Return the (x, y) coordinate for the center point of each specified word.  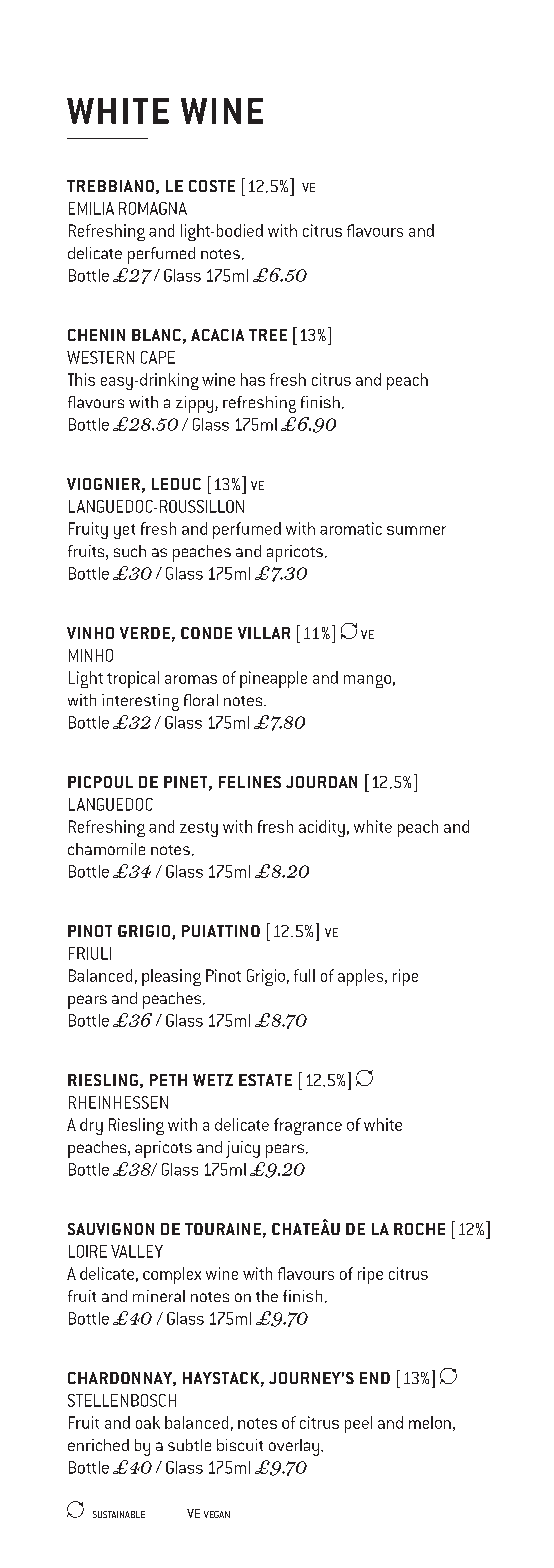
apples (362, 977)
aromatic (351, 528)
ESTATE (265, 1080)
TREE (268, 335)
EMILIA (91, 208)
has (253, 379)
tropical (133, 679)
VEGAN (217, 1514)
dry (91, 1126)
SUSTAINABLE (119, 1514)
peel (358, 1424)
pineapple (273, 679)
